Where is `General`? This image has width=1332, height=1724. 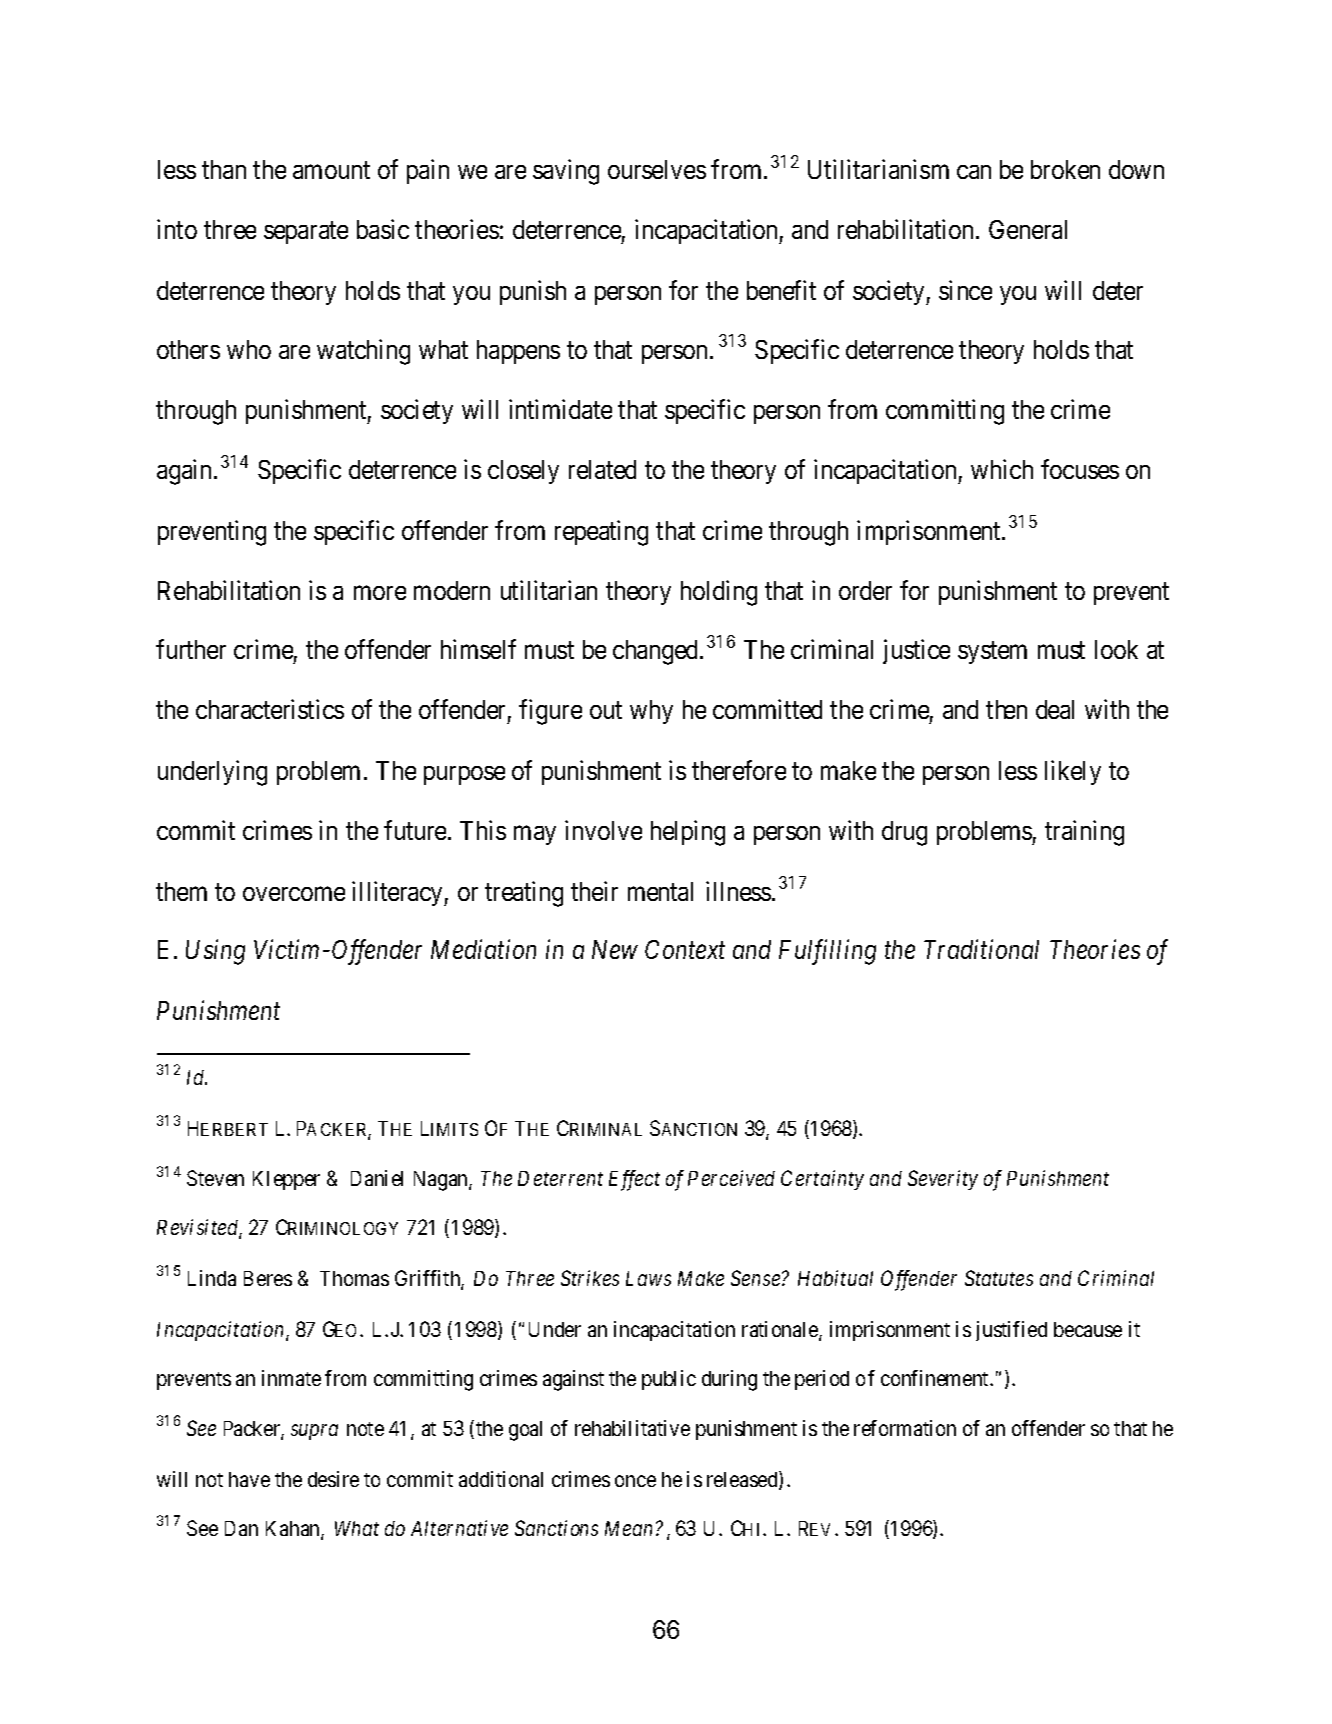 General is located at coordinates (1028, 229).
